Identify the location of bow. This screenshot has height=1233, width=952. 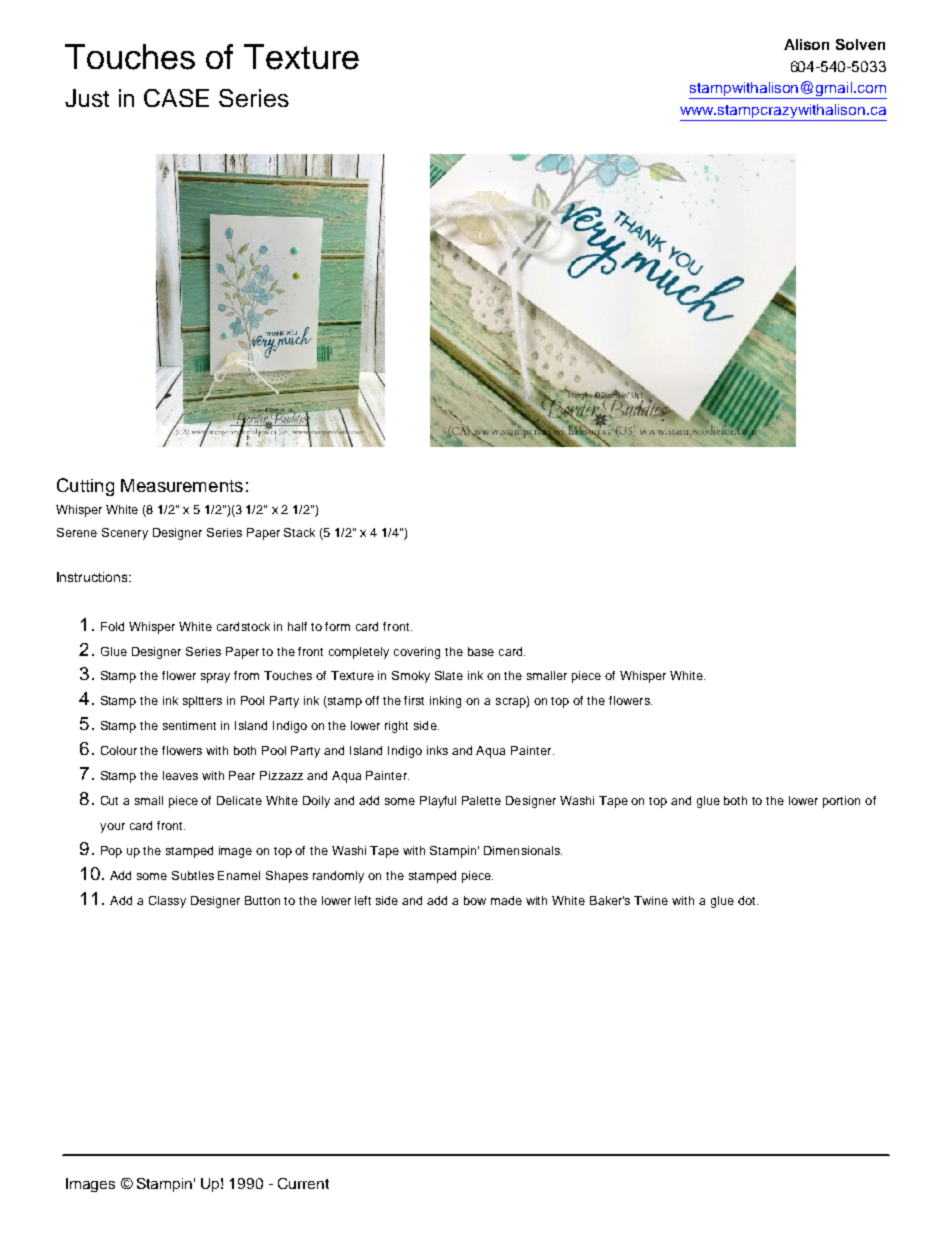
(475, 900).
